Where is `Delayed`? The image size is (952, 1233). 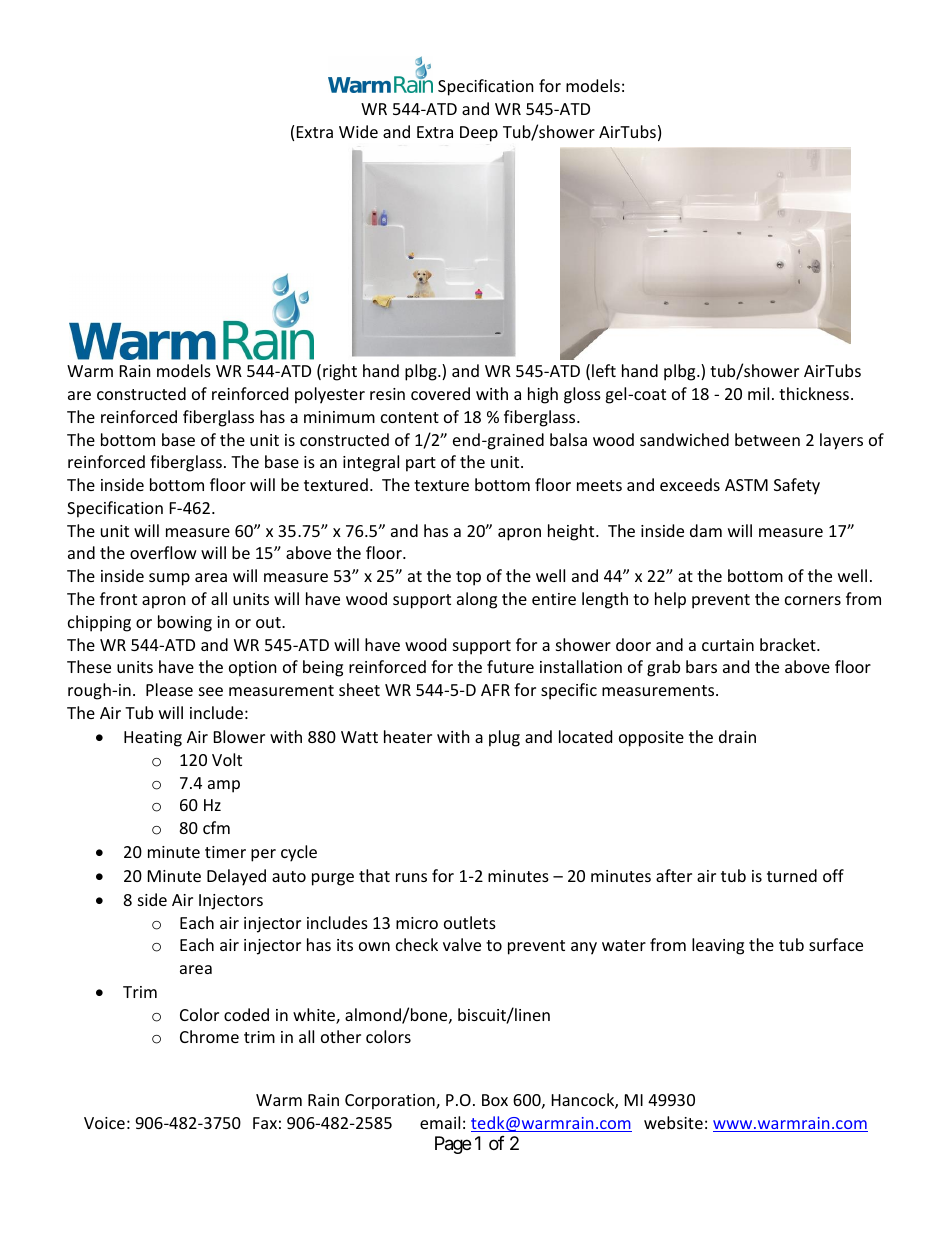
Delayed is located at coordinates (236, 877).
